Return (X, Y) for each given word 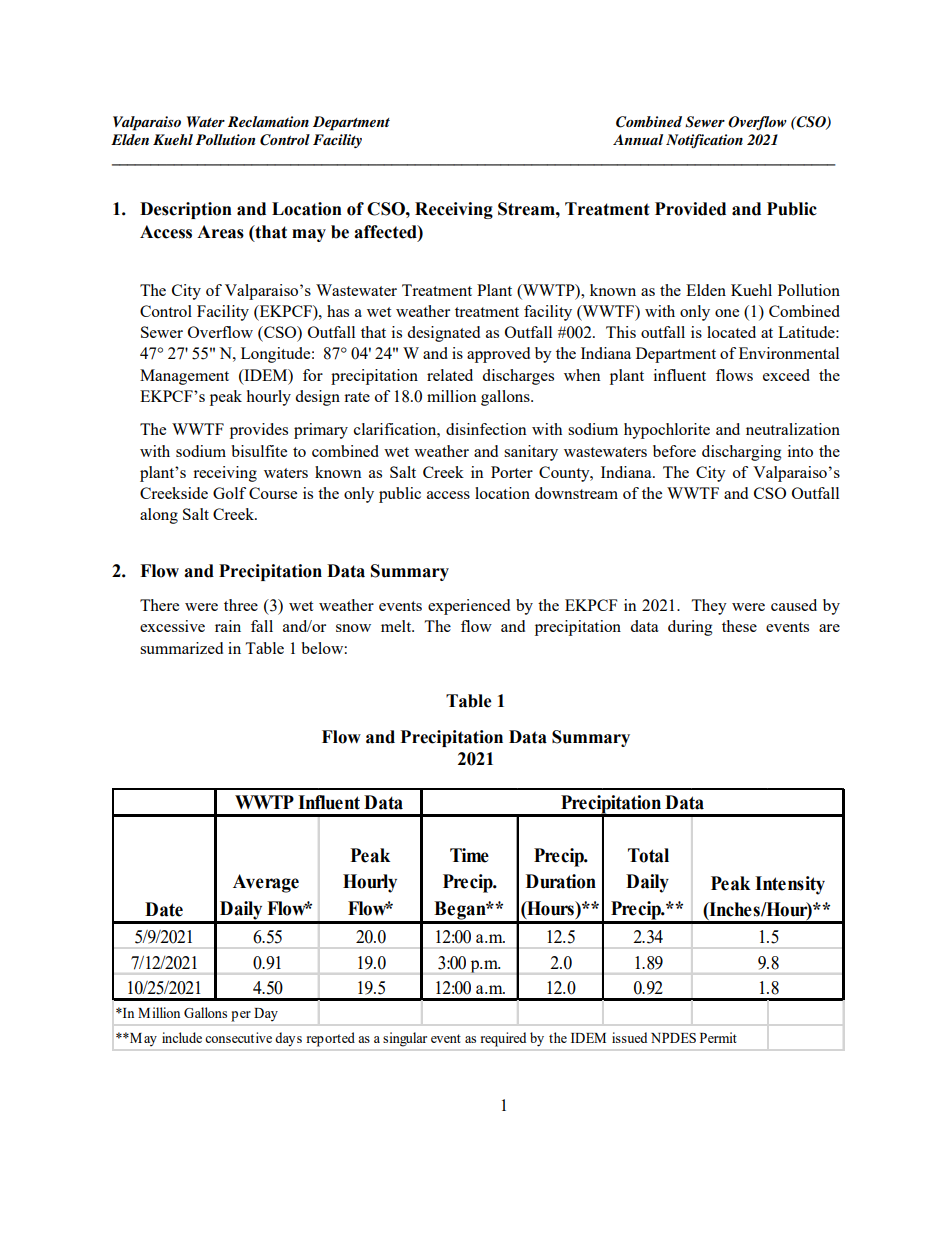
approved (498, 355)
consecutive (238, 1037)
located (731, 332)
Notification (704, 141)
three (241, 605)
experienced (469, 607)
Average (266, 883)
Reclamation (268, 121)
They (709, 607)
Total (648, 855)
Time (469, 855)
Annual (638, 139)
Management (184, 377)
